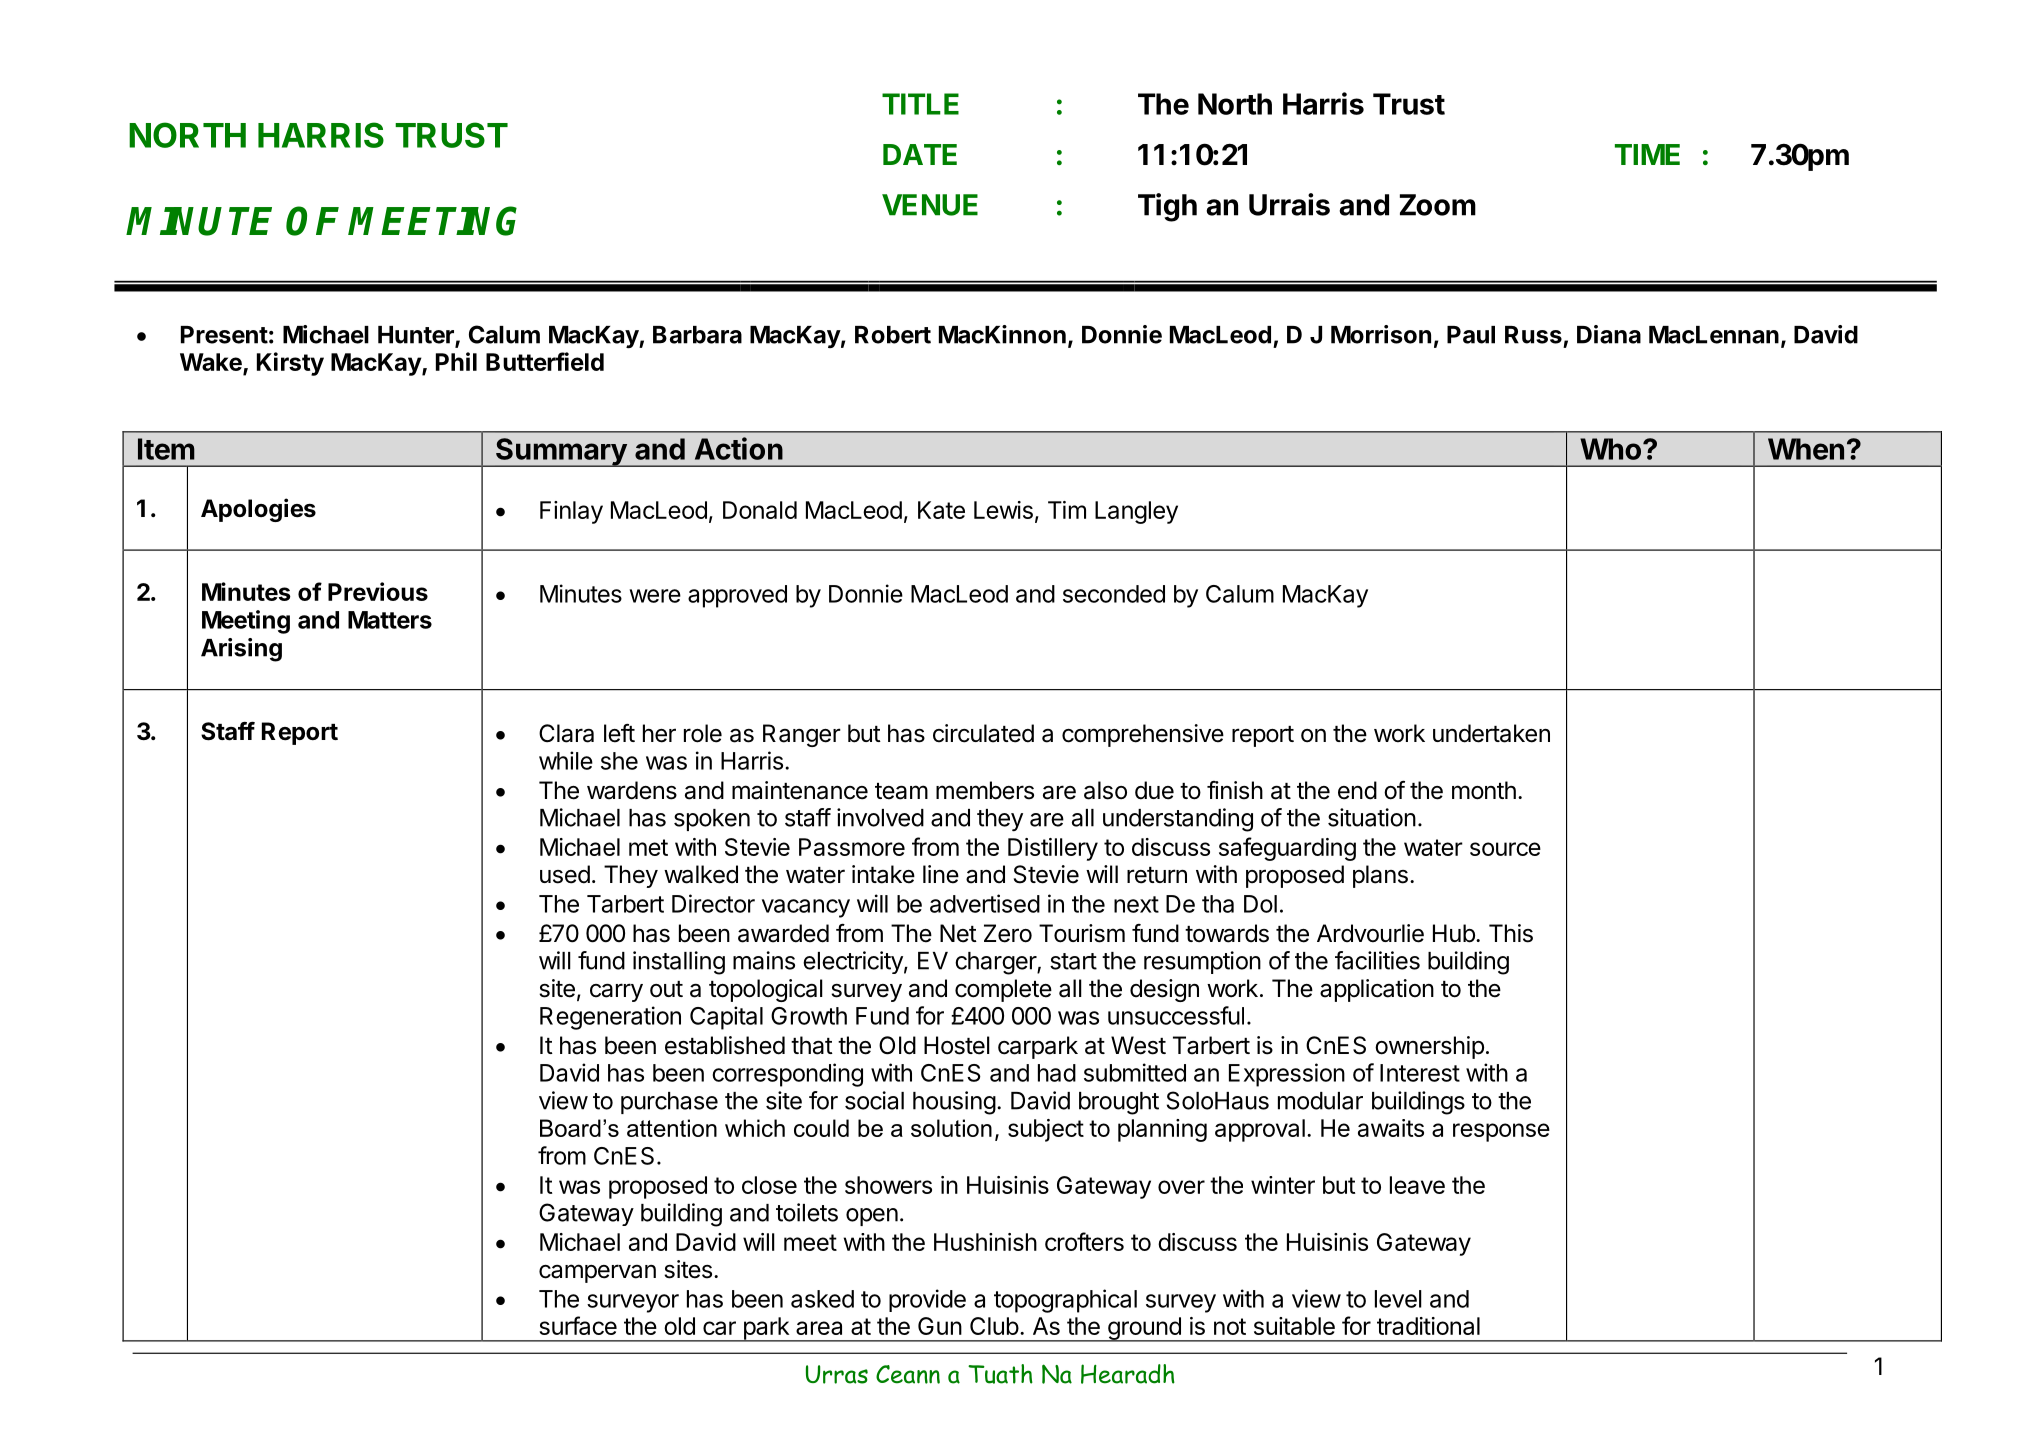  I want to click on TIME, so click(1647, 154).
